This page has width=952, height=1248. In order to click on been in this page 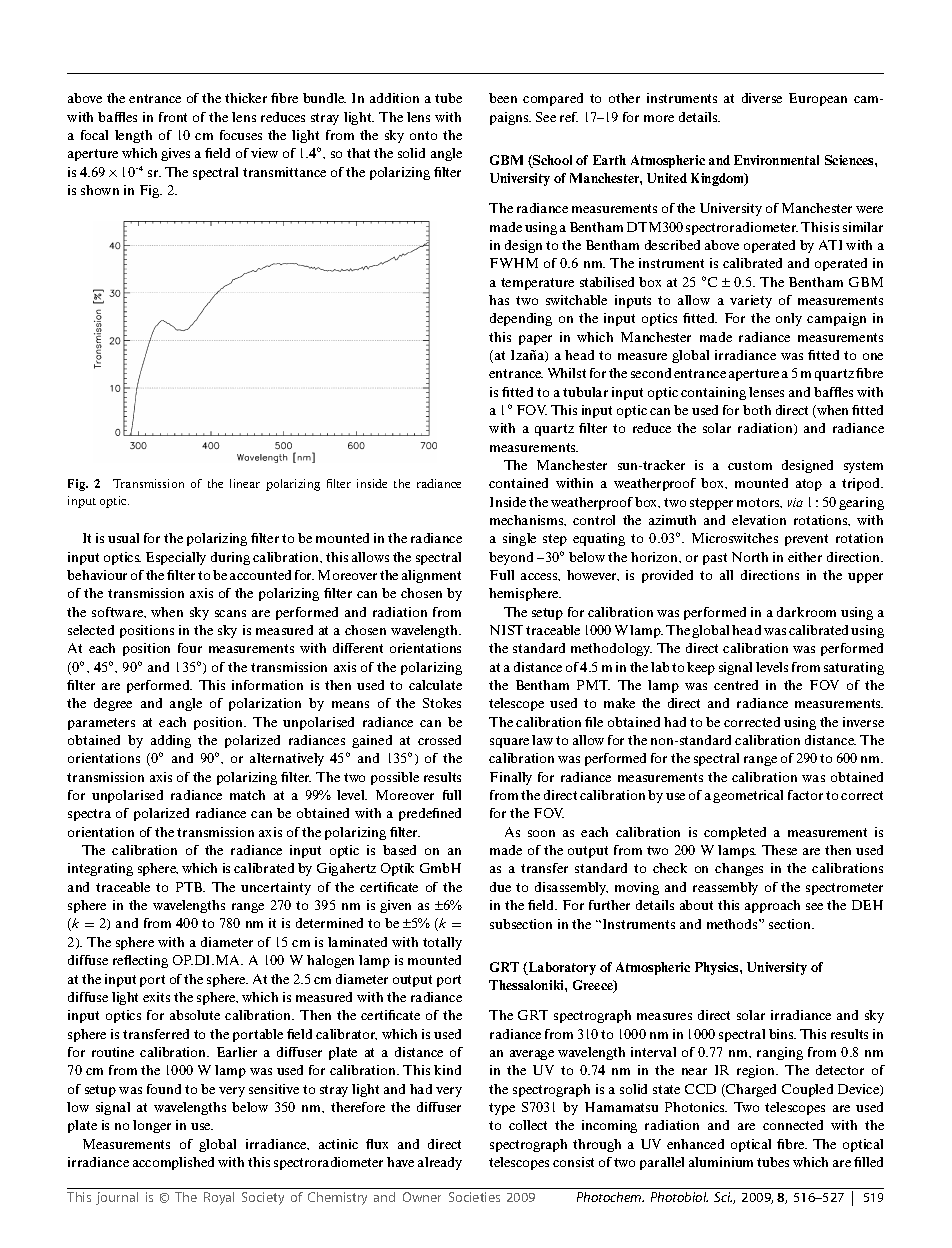, I will do `click(503, 98)`.
